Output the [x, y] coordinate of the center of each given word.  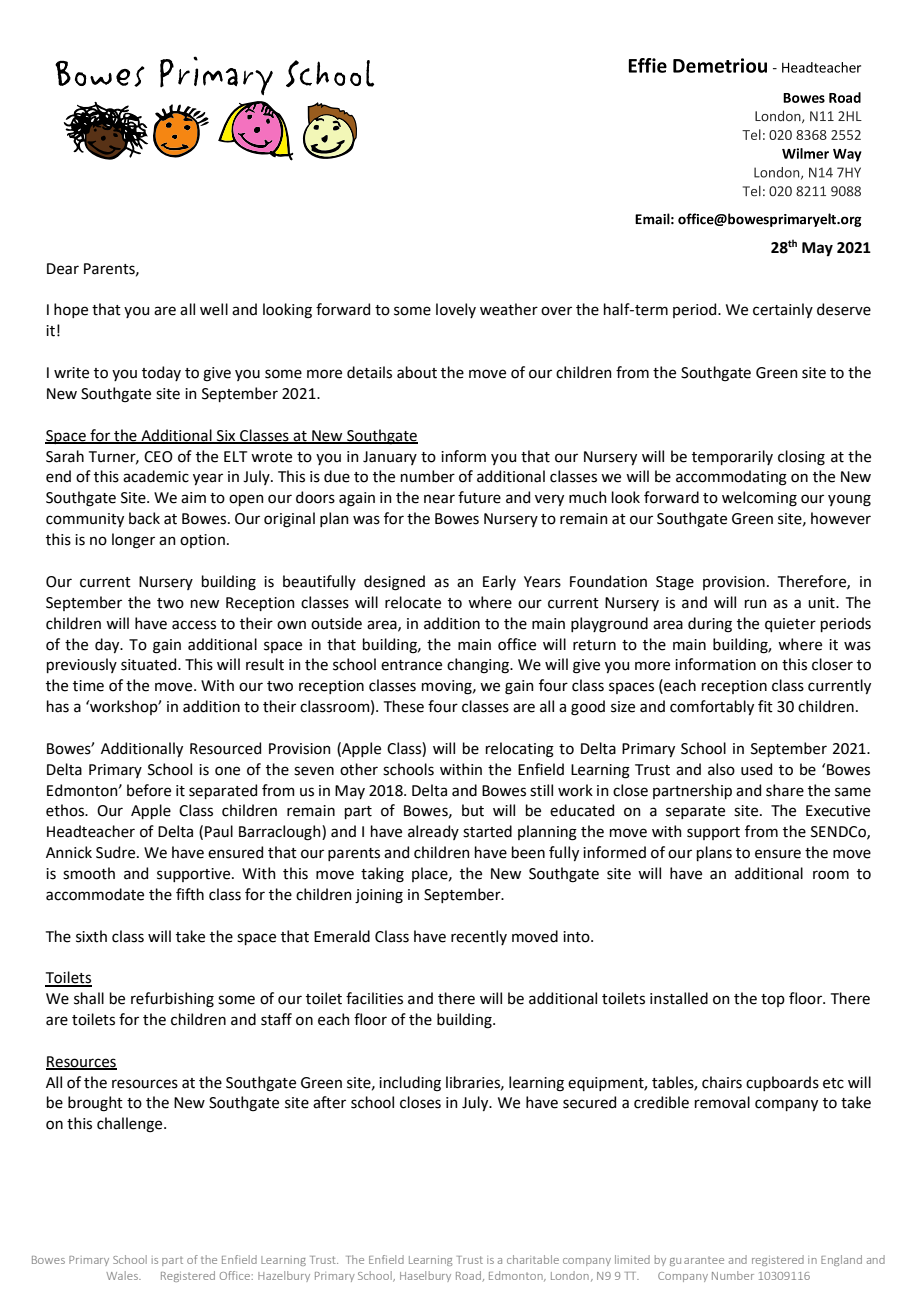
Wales [123, 1275]
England [841, 1260]
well [214, 309]
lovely [456, 310]
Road [469, 1276]
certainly [783, 310]
